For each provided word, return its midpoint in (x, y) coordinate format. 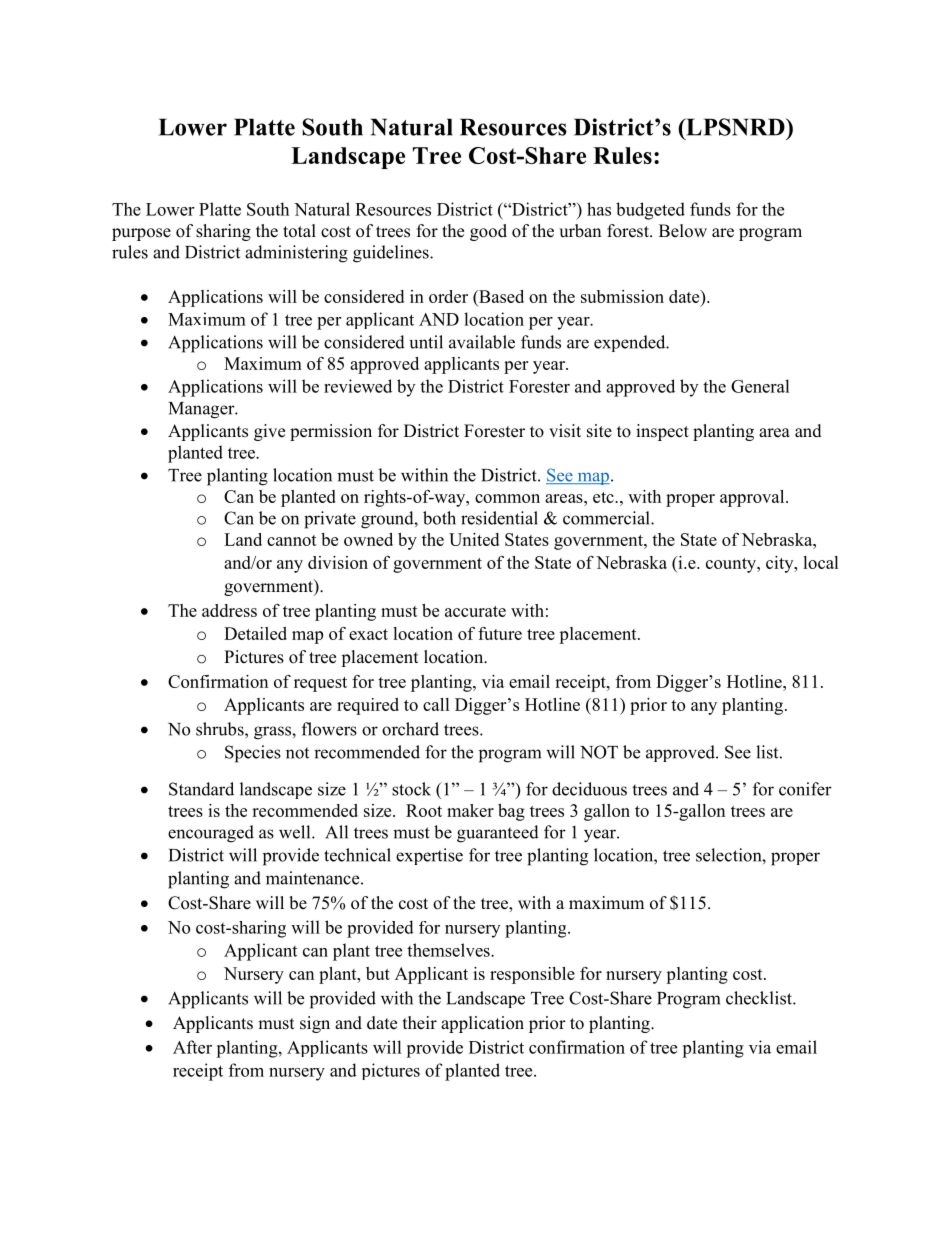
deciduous (589, 789)
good (488, 232)
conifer (805, 789)
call (436, 704)
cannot (292, 540)
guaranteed (498, 834)
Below (683, 231)
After (192, 1047)
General (760, 386)
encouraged (211, 834)
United (474, 539)
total (299, 231)
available (482, 342)
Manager (203, 410)
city (781, 564)
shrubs (221, 729)
